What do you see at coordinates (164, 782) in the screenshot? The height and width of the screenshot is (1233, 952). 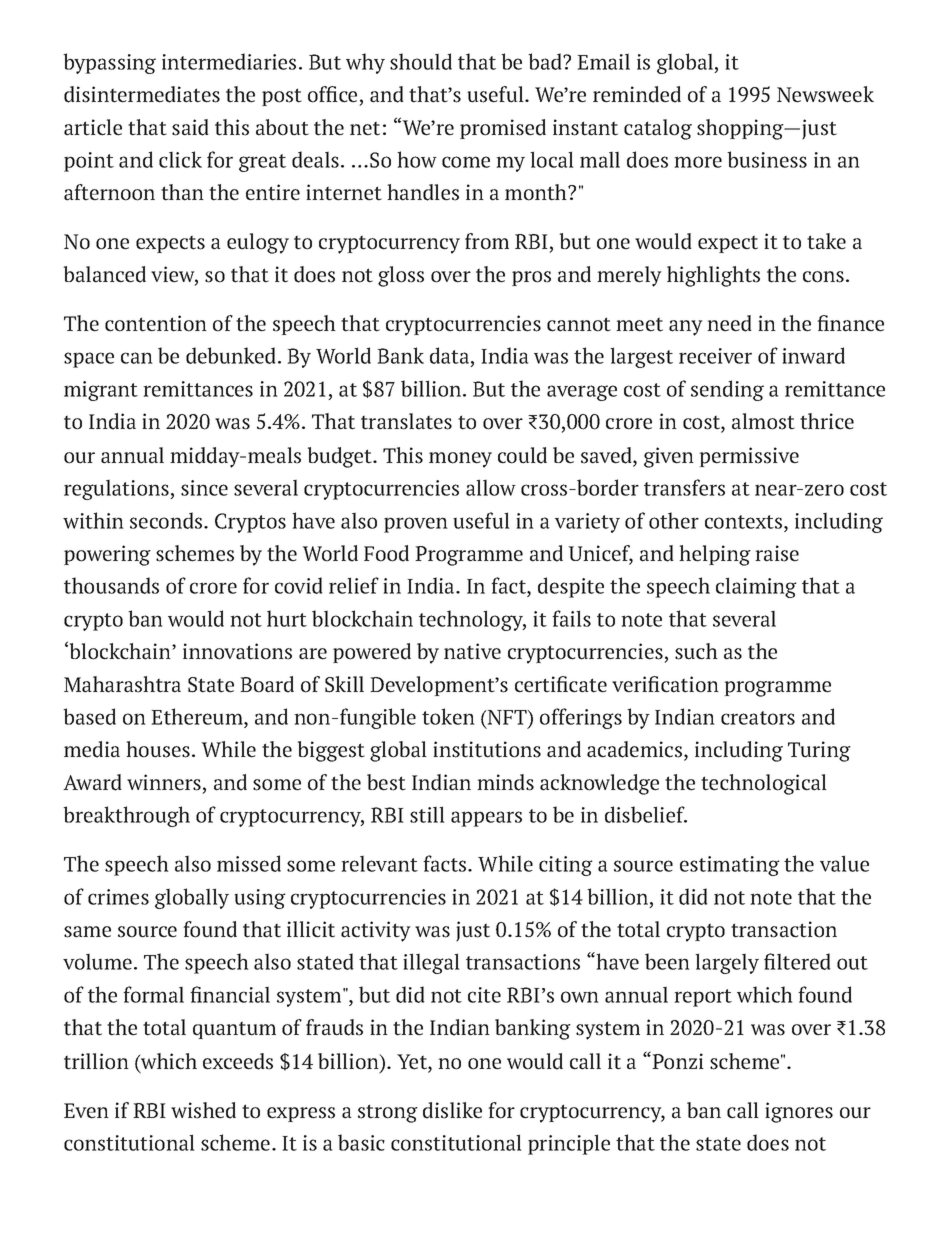 I see `winners` at bounding box center [164, 782].
